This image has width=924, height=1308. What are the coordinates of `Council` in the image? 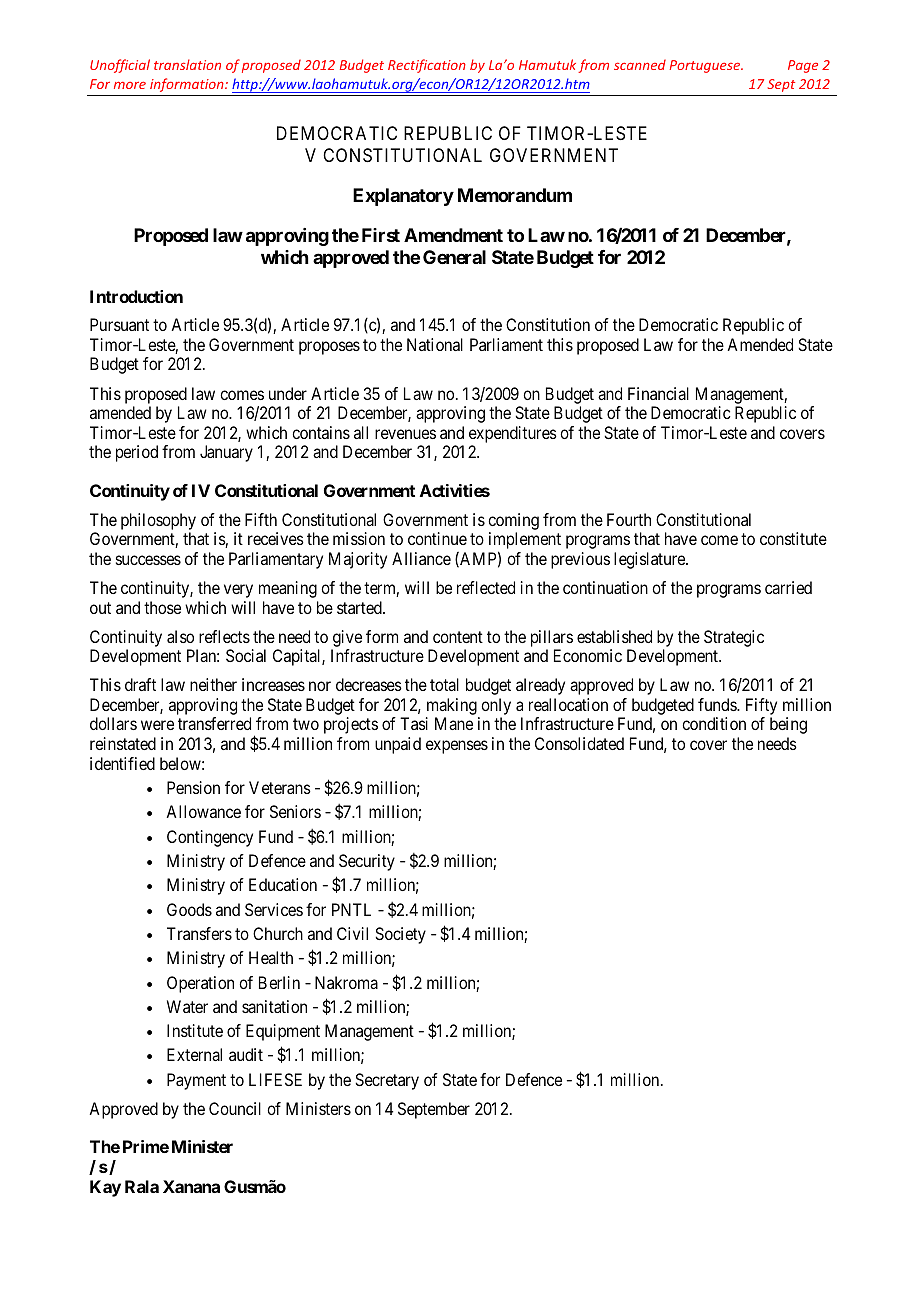 It's located at (235, 1108).
